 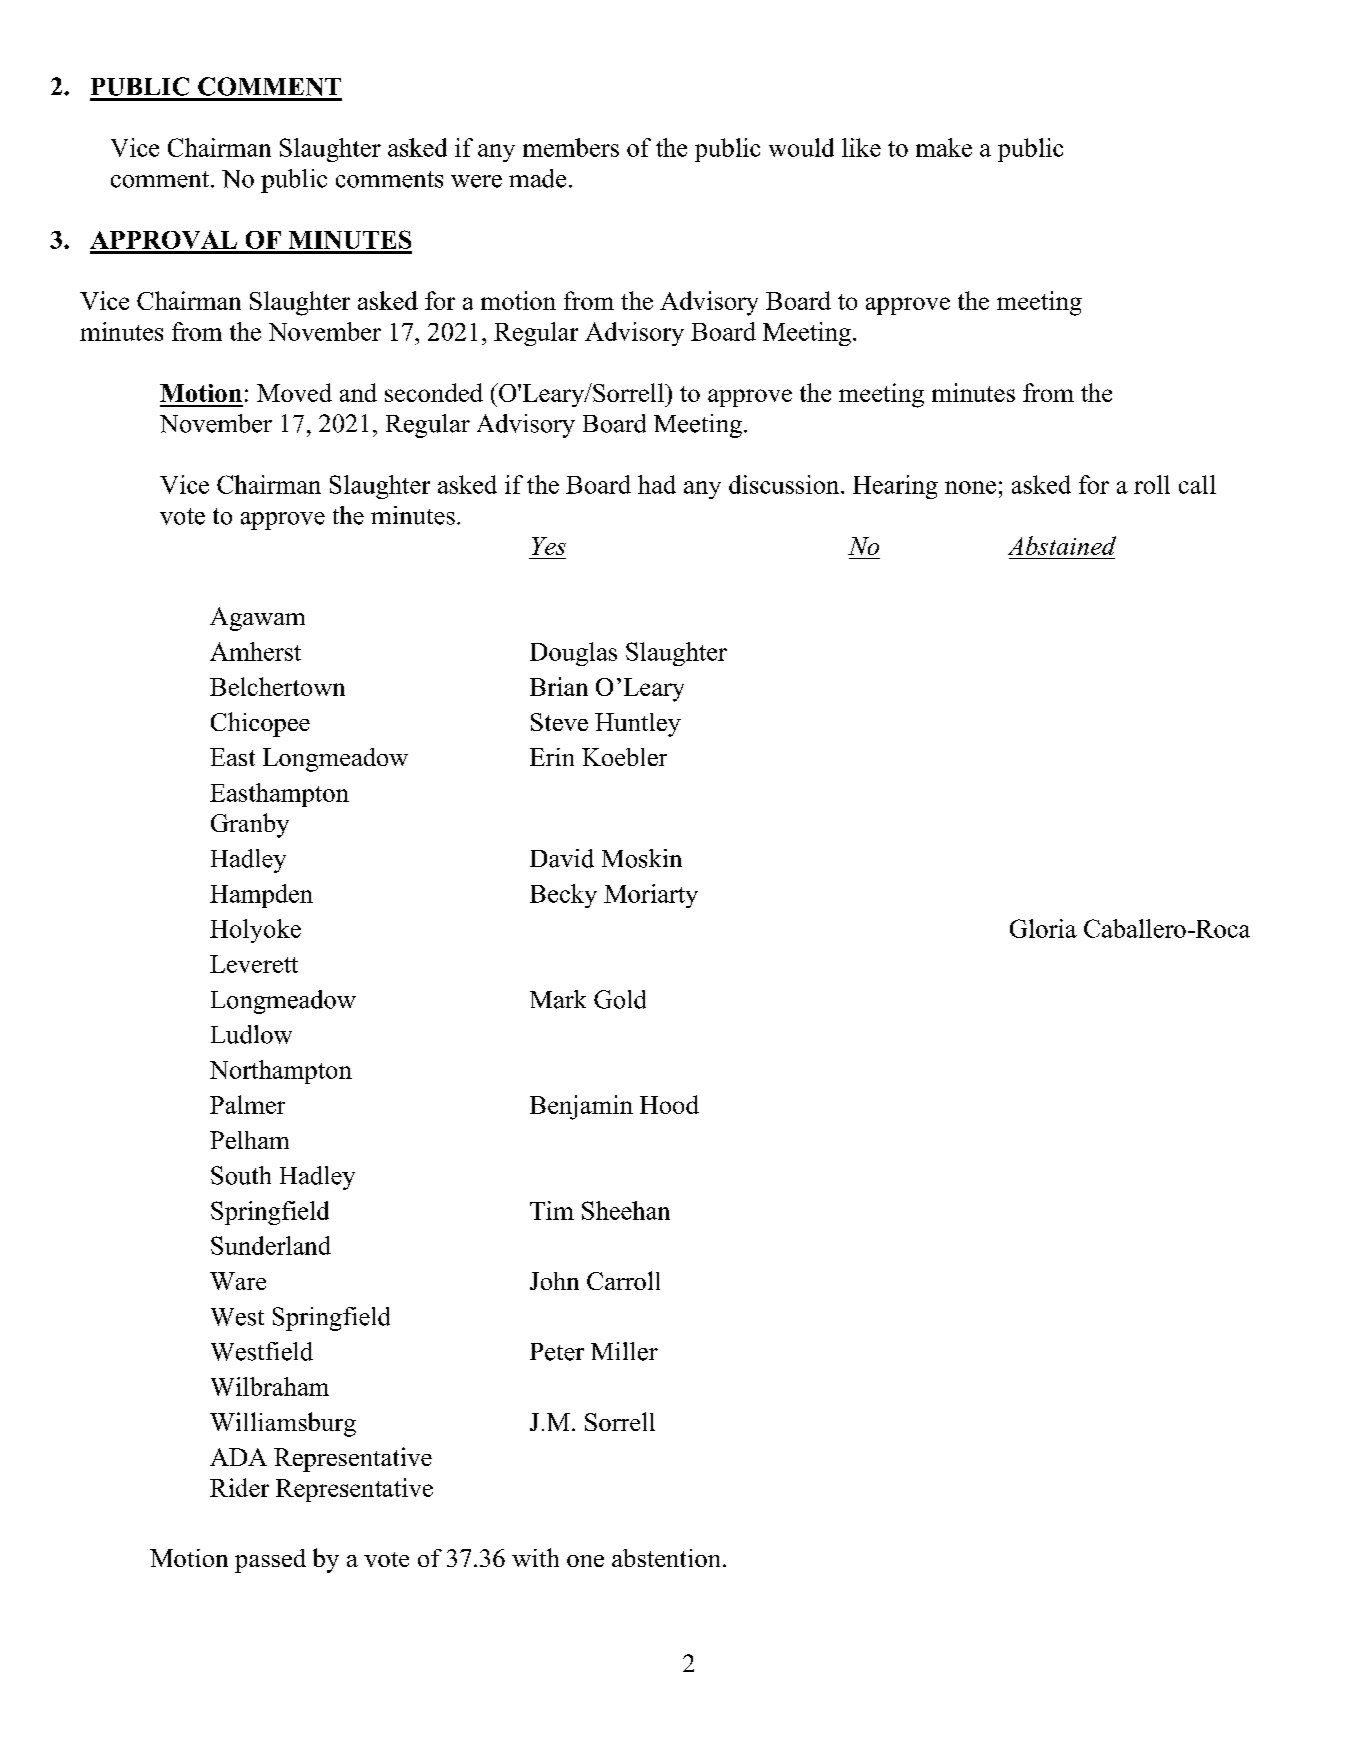 I want to click on were, so click(x=476, y=181).
